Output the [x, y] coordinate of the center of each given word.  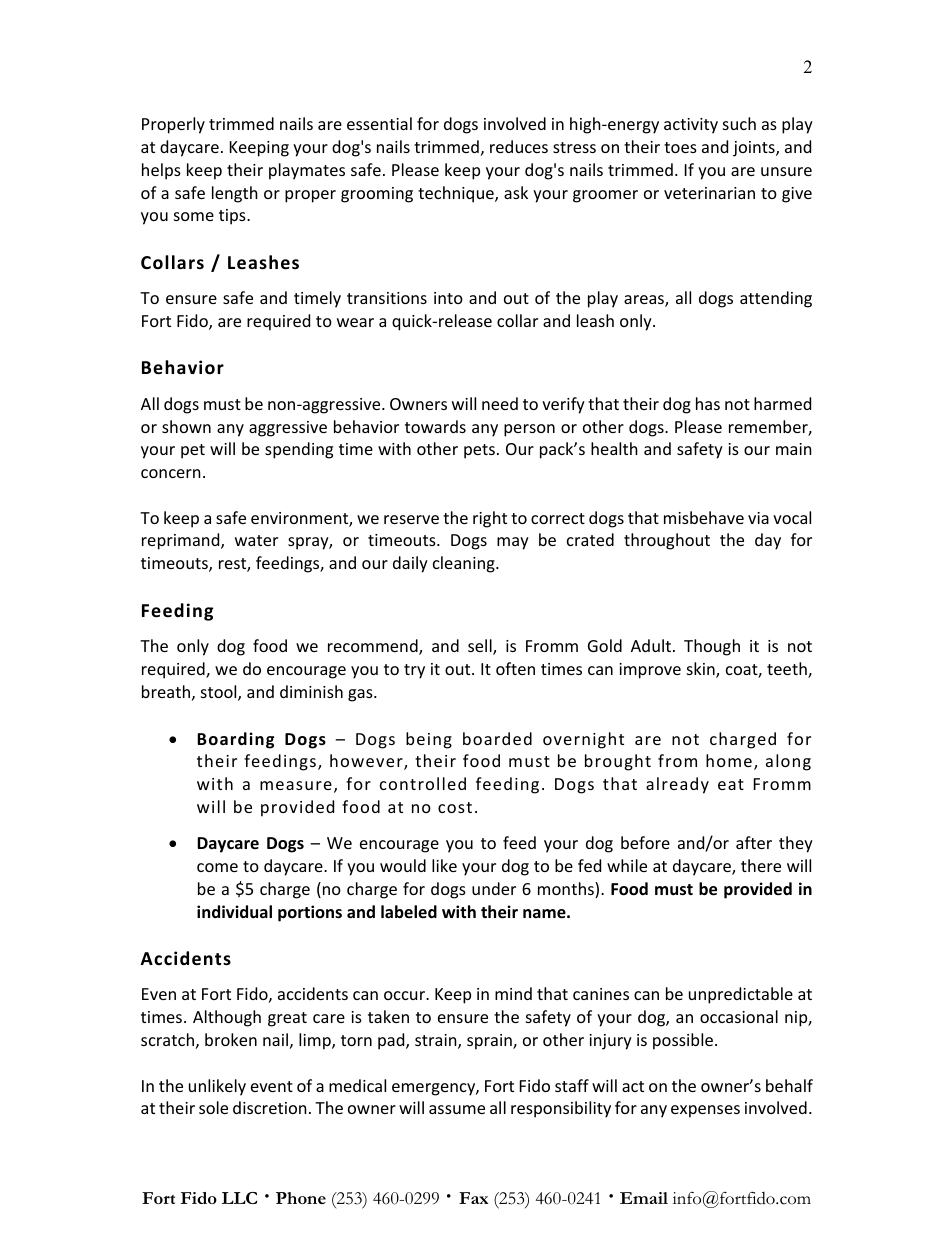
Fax [474, 1198]
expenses [705, 1111]
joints [755, 149]
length [235, 194]
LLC [239, 1198]
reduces [519, 146]
